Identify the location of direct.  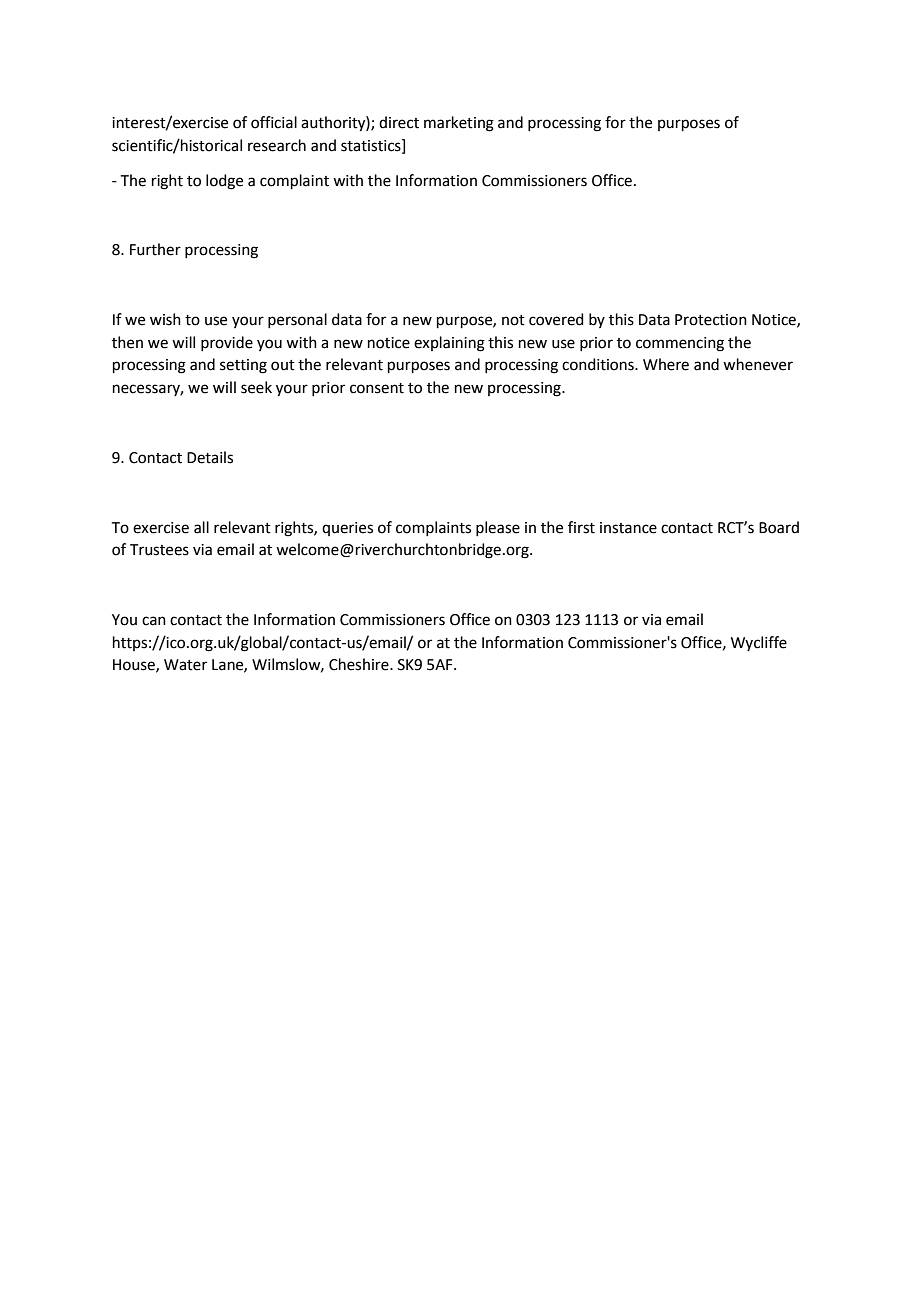
(399, 122).
